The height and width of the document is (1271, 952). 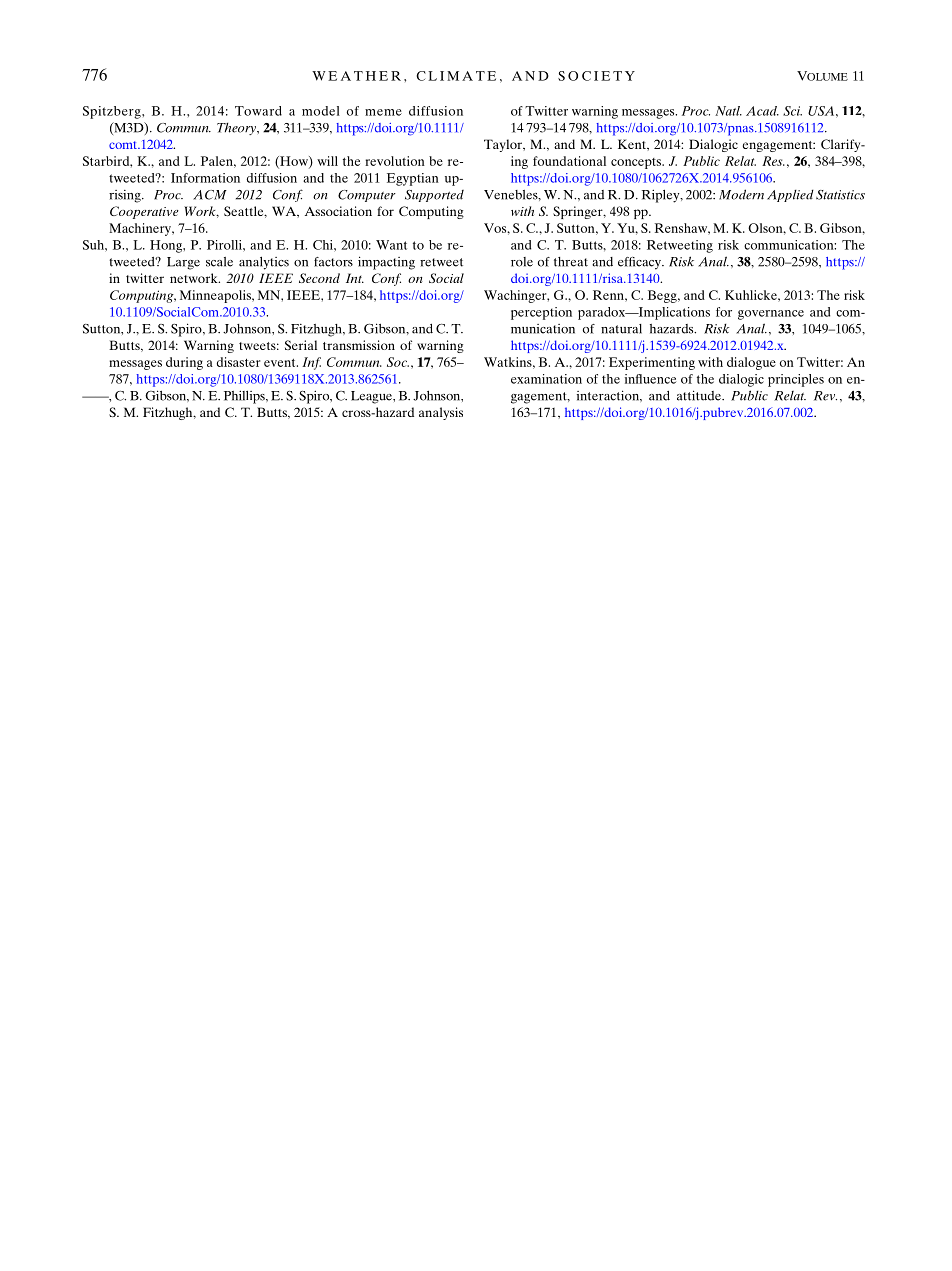 What do you see at coordinates (771, 315) in the document?
I see `governance` at bounding box center [771, 315].
